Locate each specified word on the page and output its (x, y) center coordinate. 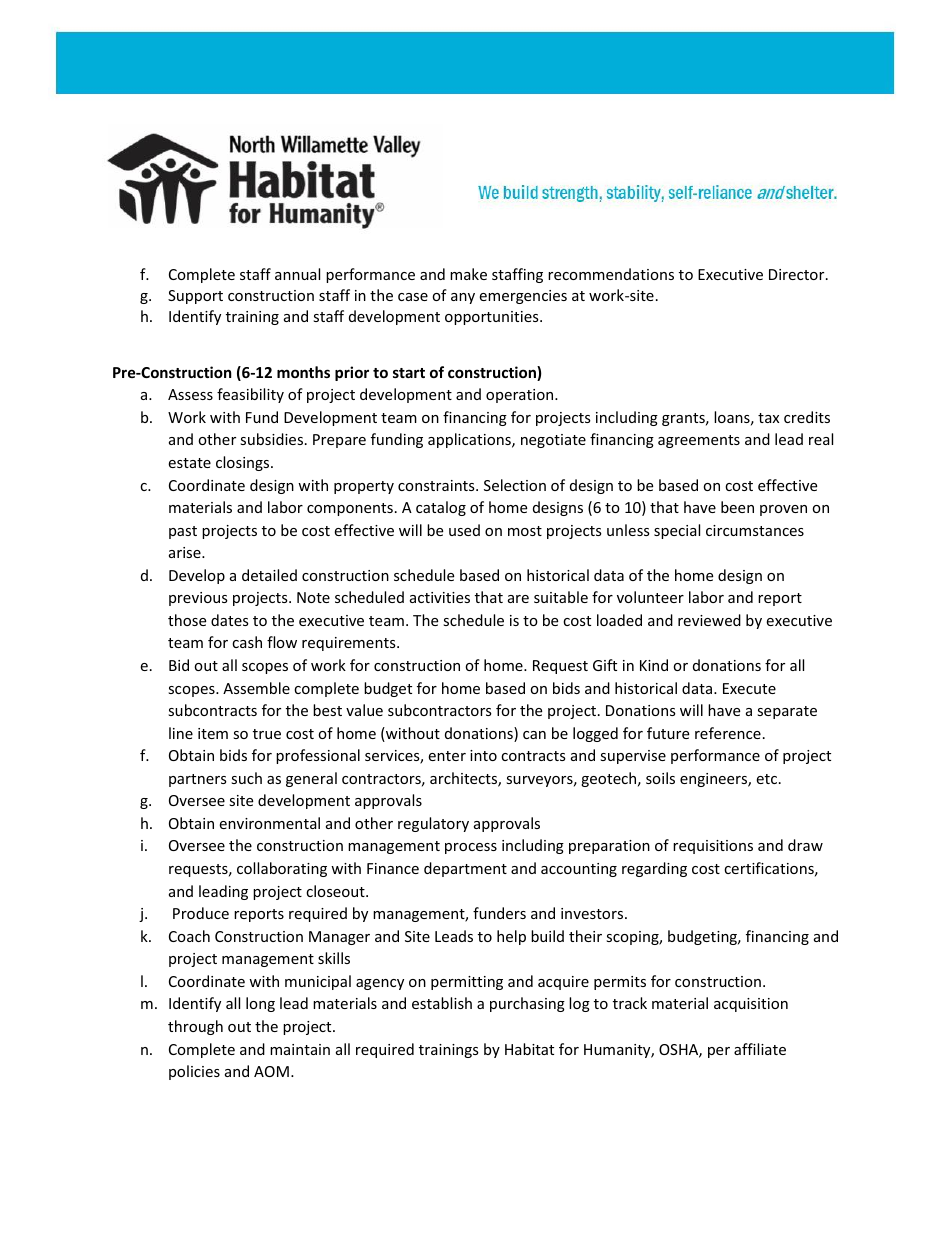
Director (798, 274)
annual (297, 274)
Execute (749, 688)
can (534, 735)
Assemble (256, 688)
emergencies (523, 297)
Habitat (529, 1049)
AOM (271, 1071)
